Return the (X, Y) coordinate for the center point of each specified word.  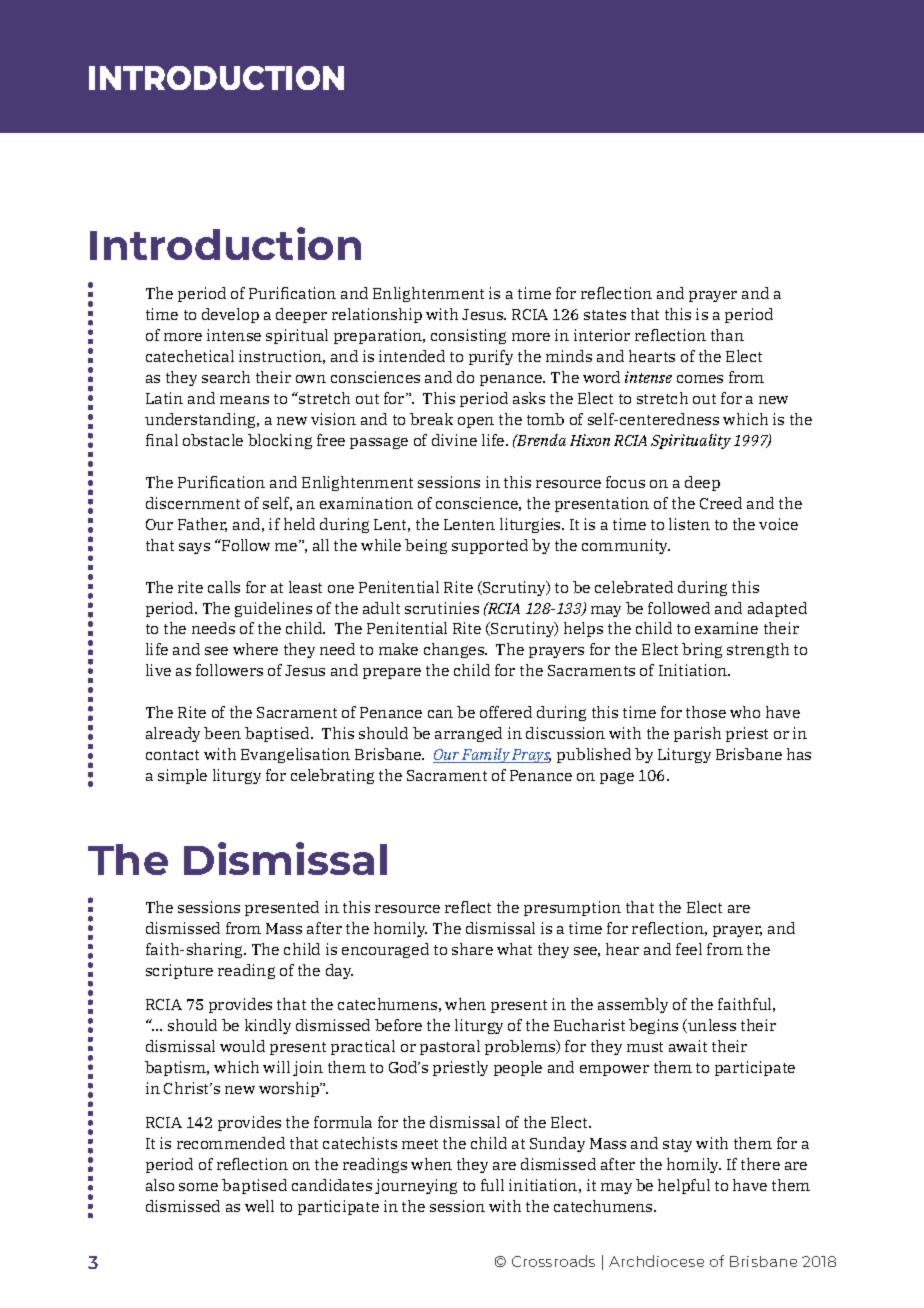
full (492, 1185)
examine (726, 628)
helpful (684, 1186)
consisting (468, 336)
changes (455, 650)
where (255, 649)
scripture (179, 971)
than (727, 335)
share (472, 949)
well (259, 1206)
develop (230, 315)
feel (689, 949)
